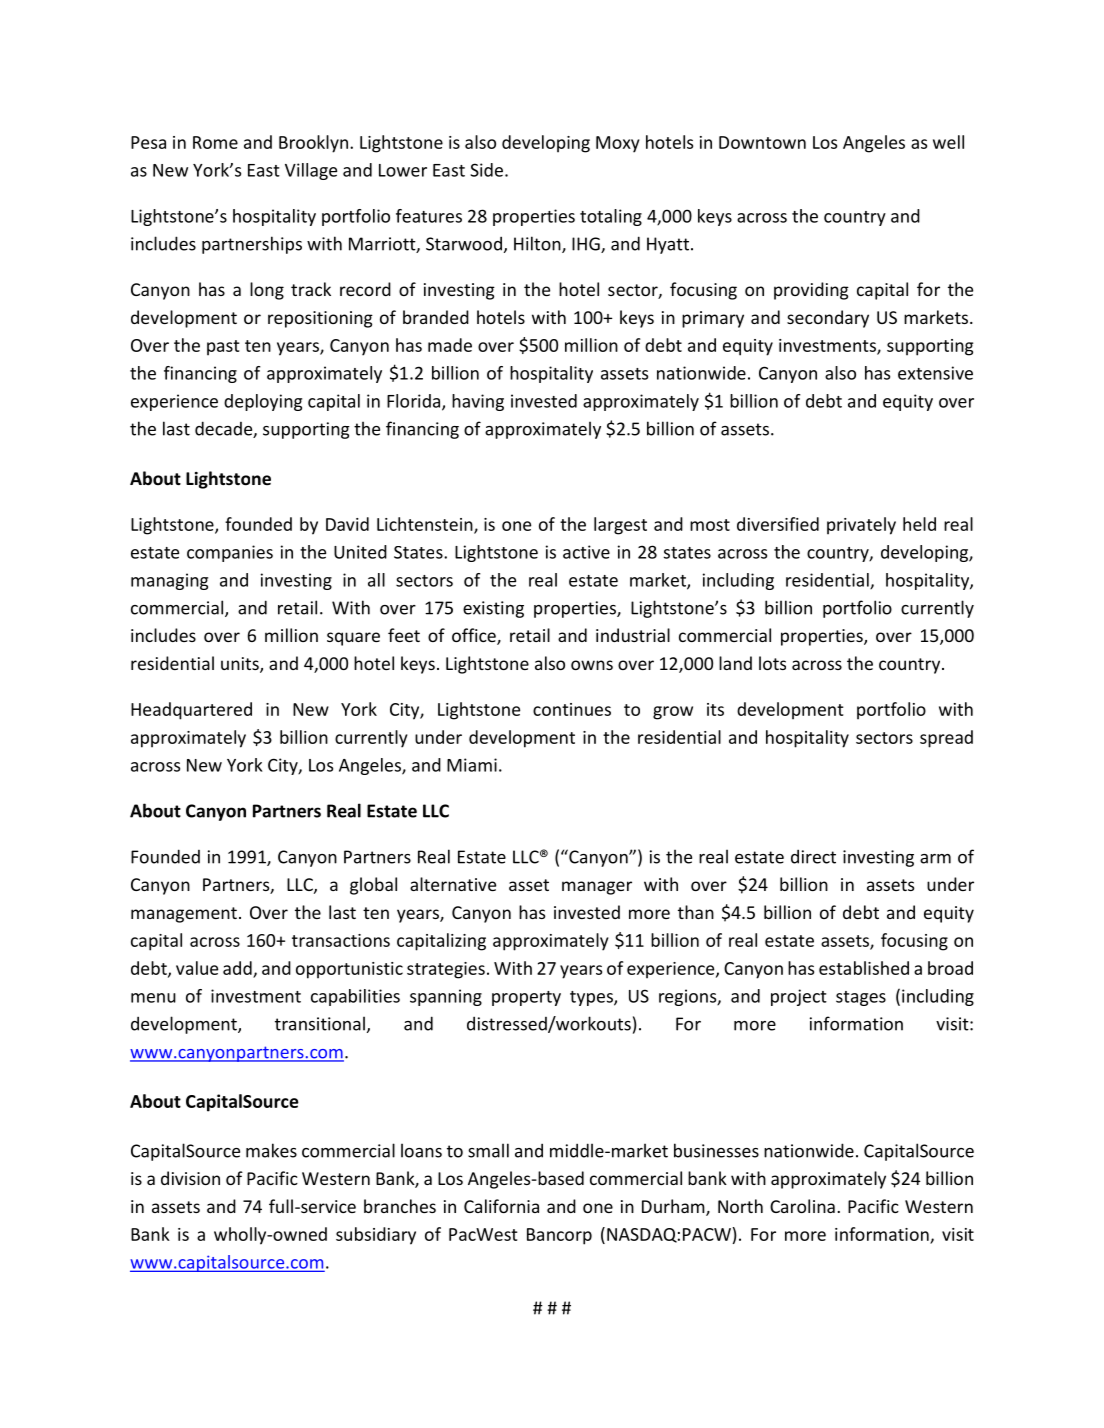  What do you see at coordinates (802, 1206) in the document?
I see `Carolina` at bounding box center [802, 1206].
